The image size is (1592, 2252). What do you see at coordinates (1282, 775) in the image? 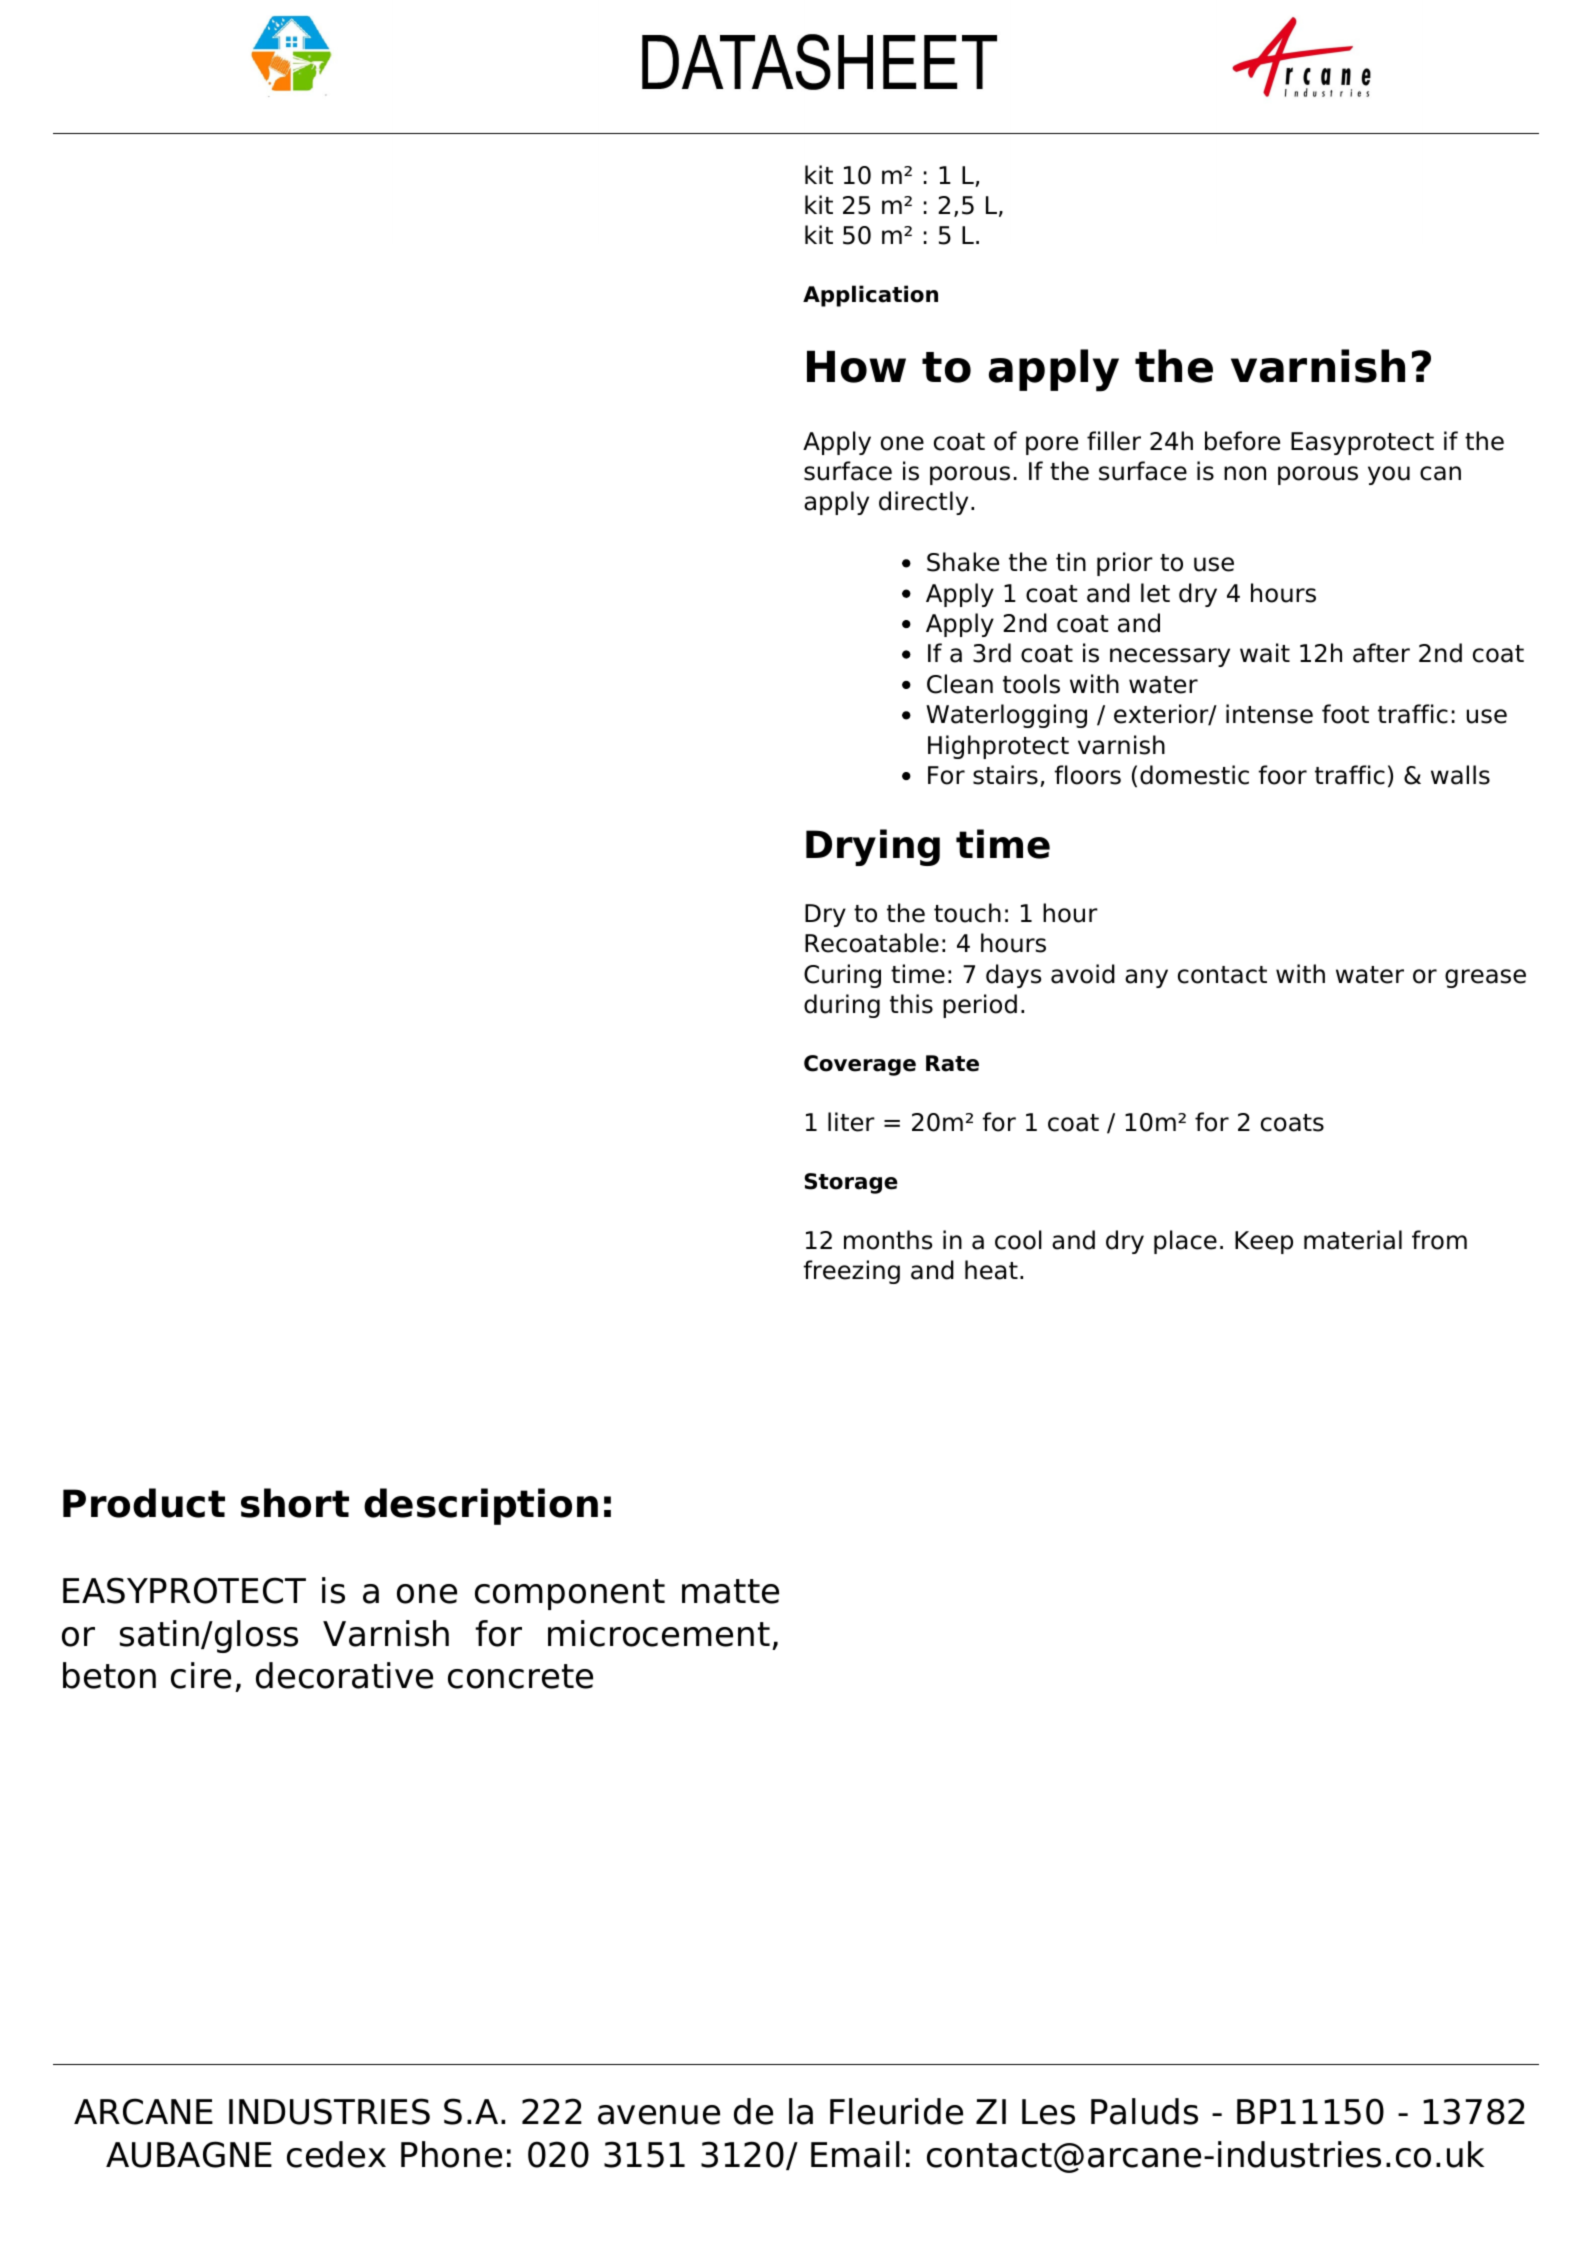
I see `foor` at bounding box center [1282, 775].
